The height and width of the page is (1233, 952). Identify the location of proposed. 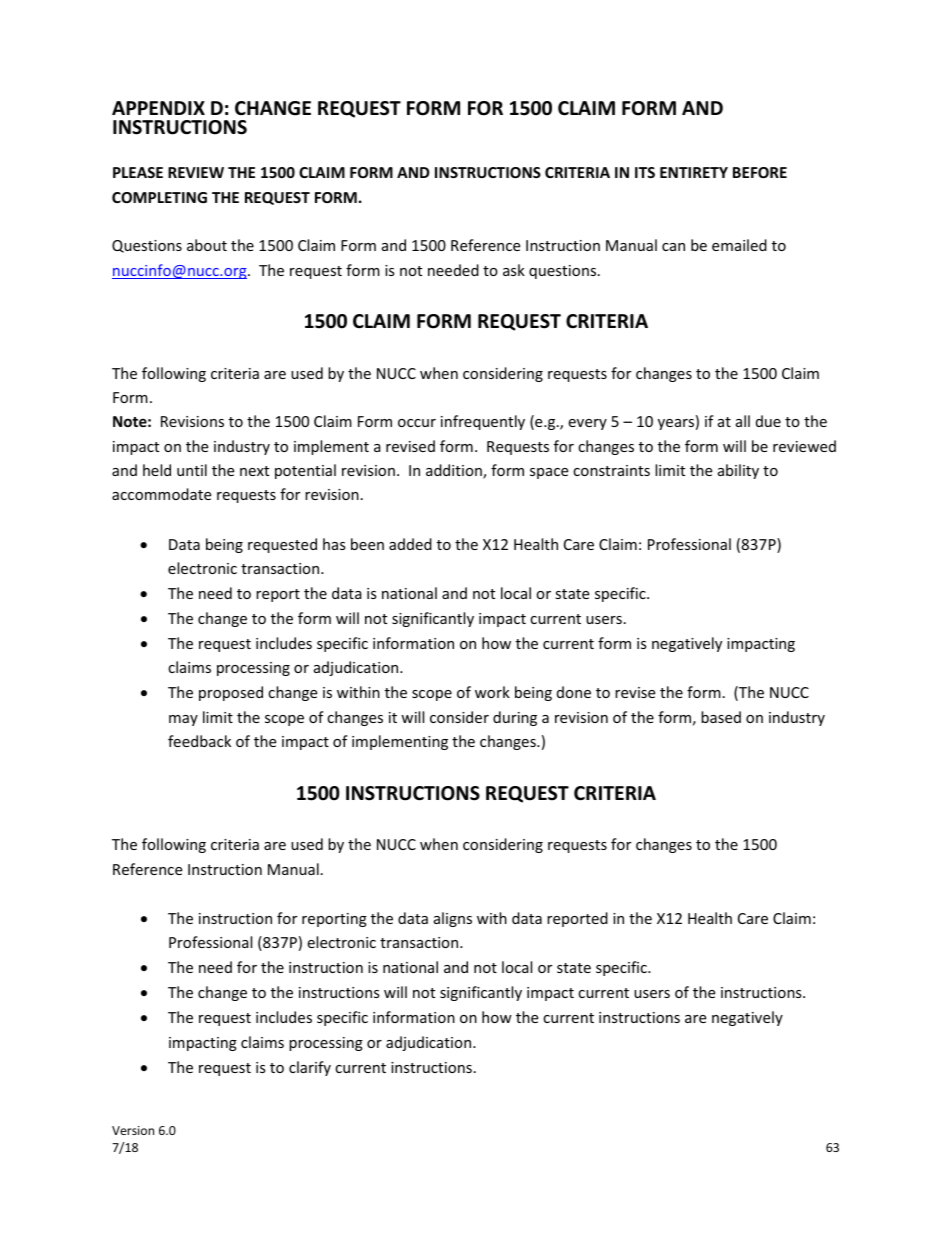
(231, 693).
